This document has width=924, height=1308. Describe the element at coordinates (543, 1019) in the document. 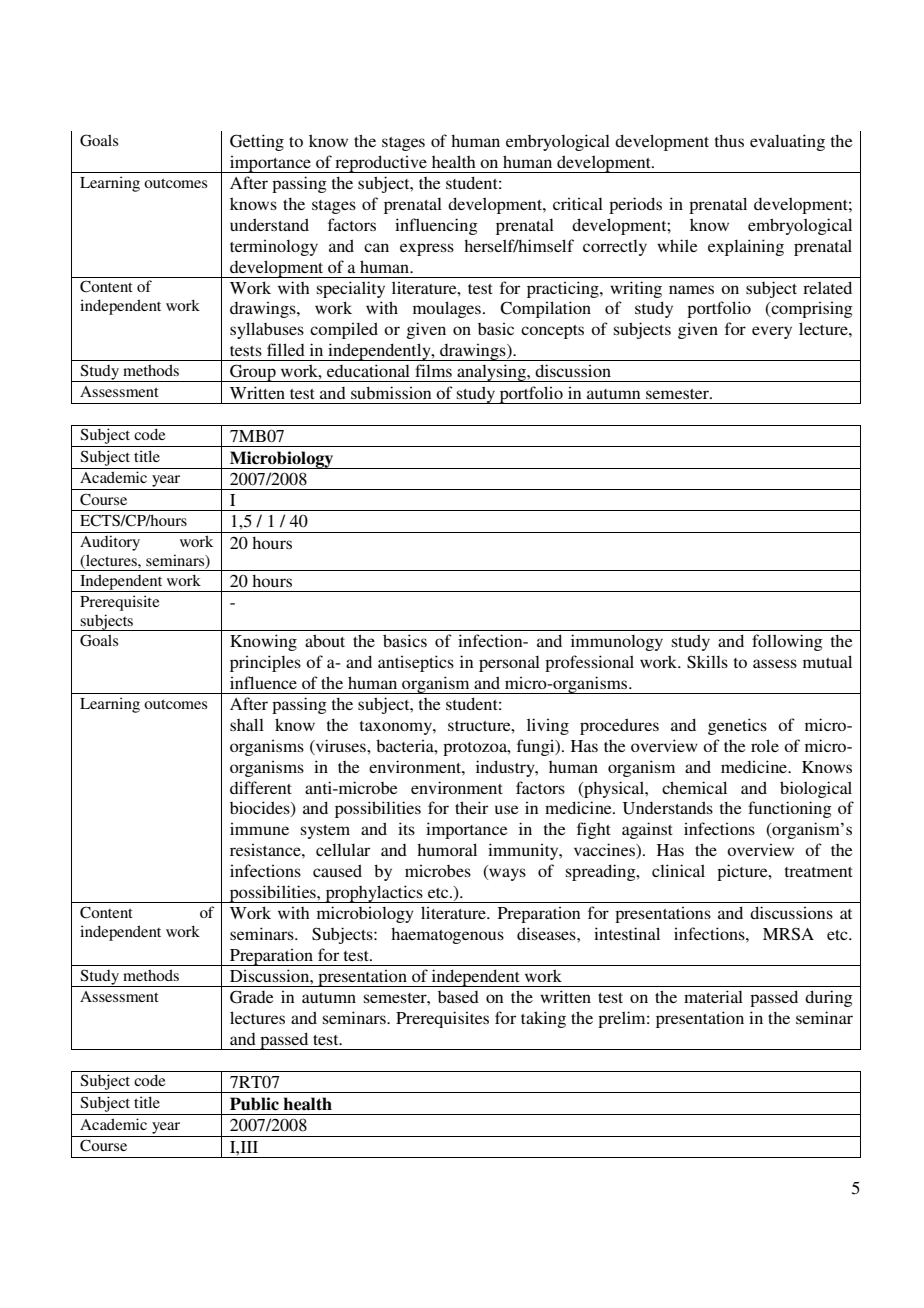

I see `taking` at that location.
